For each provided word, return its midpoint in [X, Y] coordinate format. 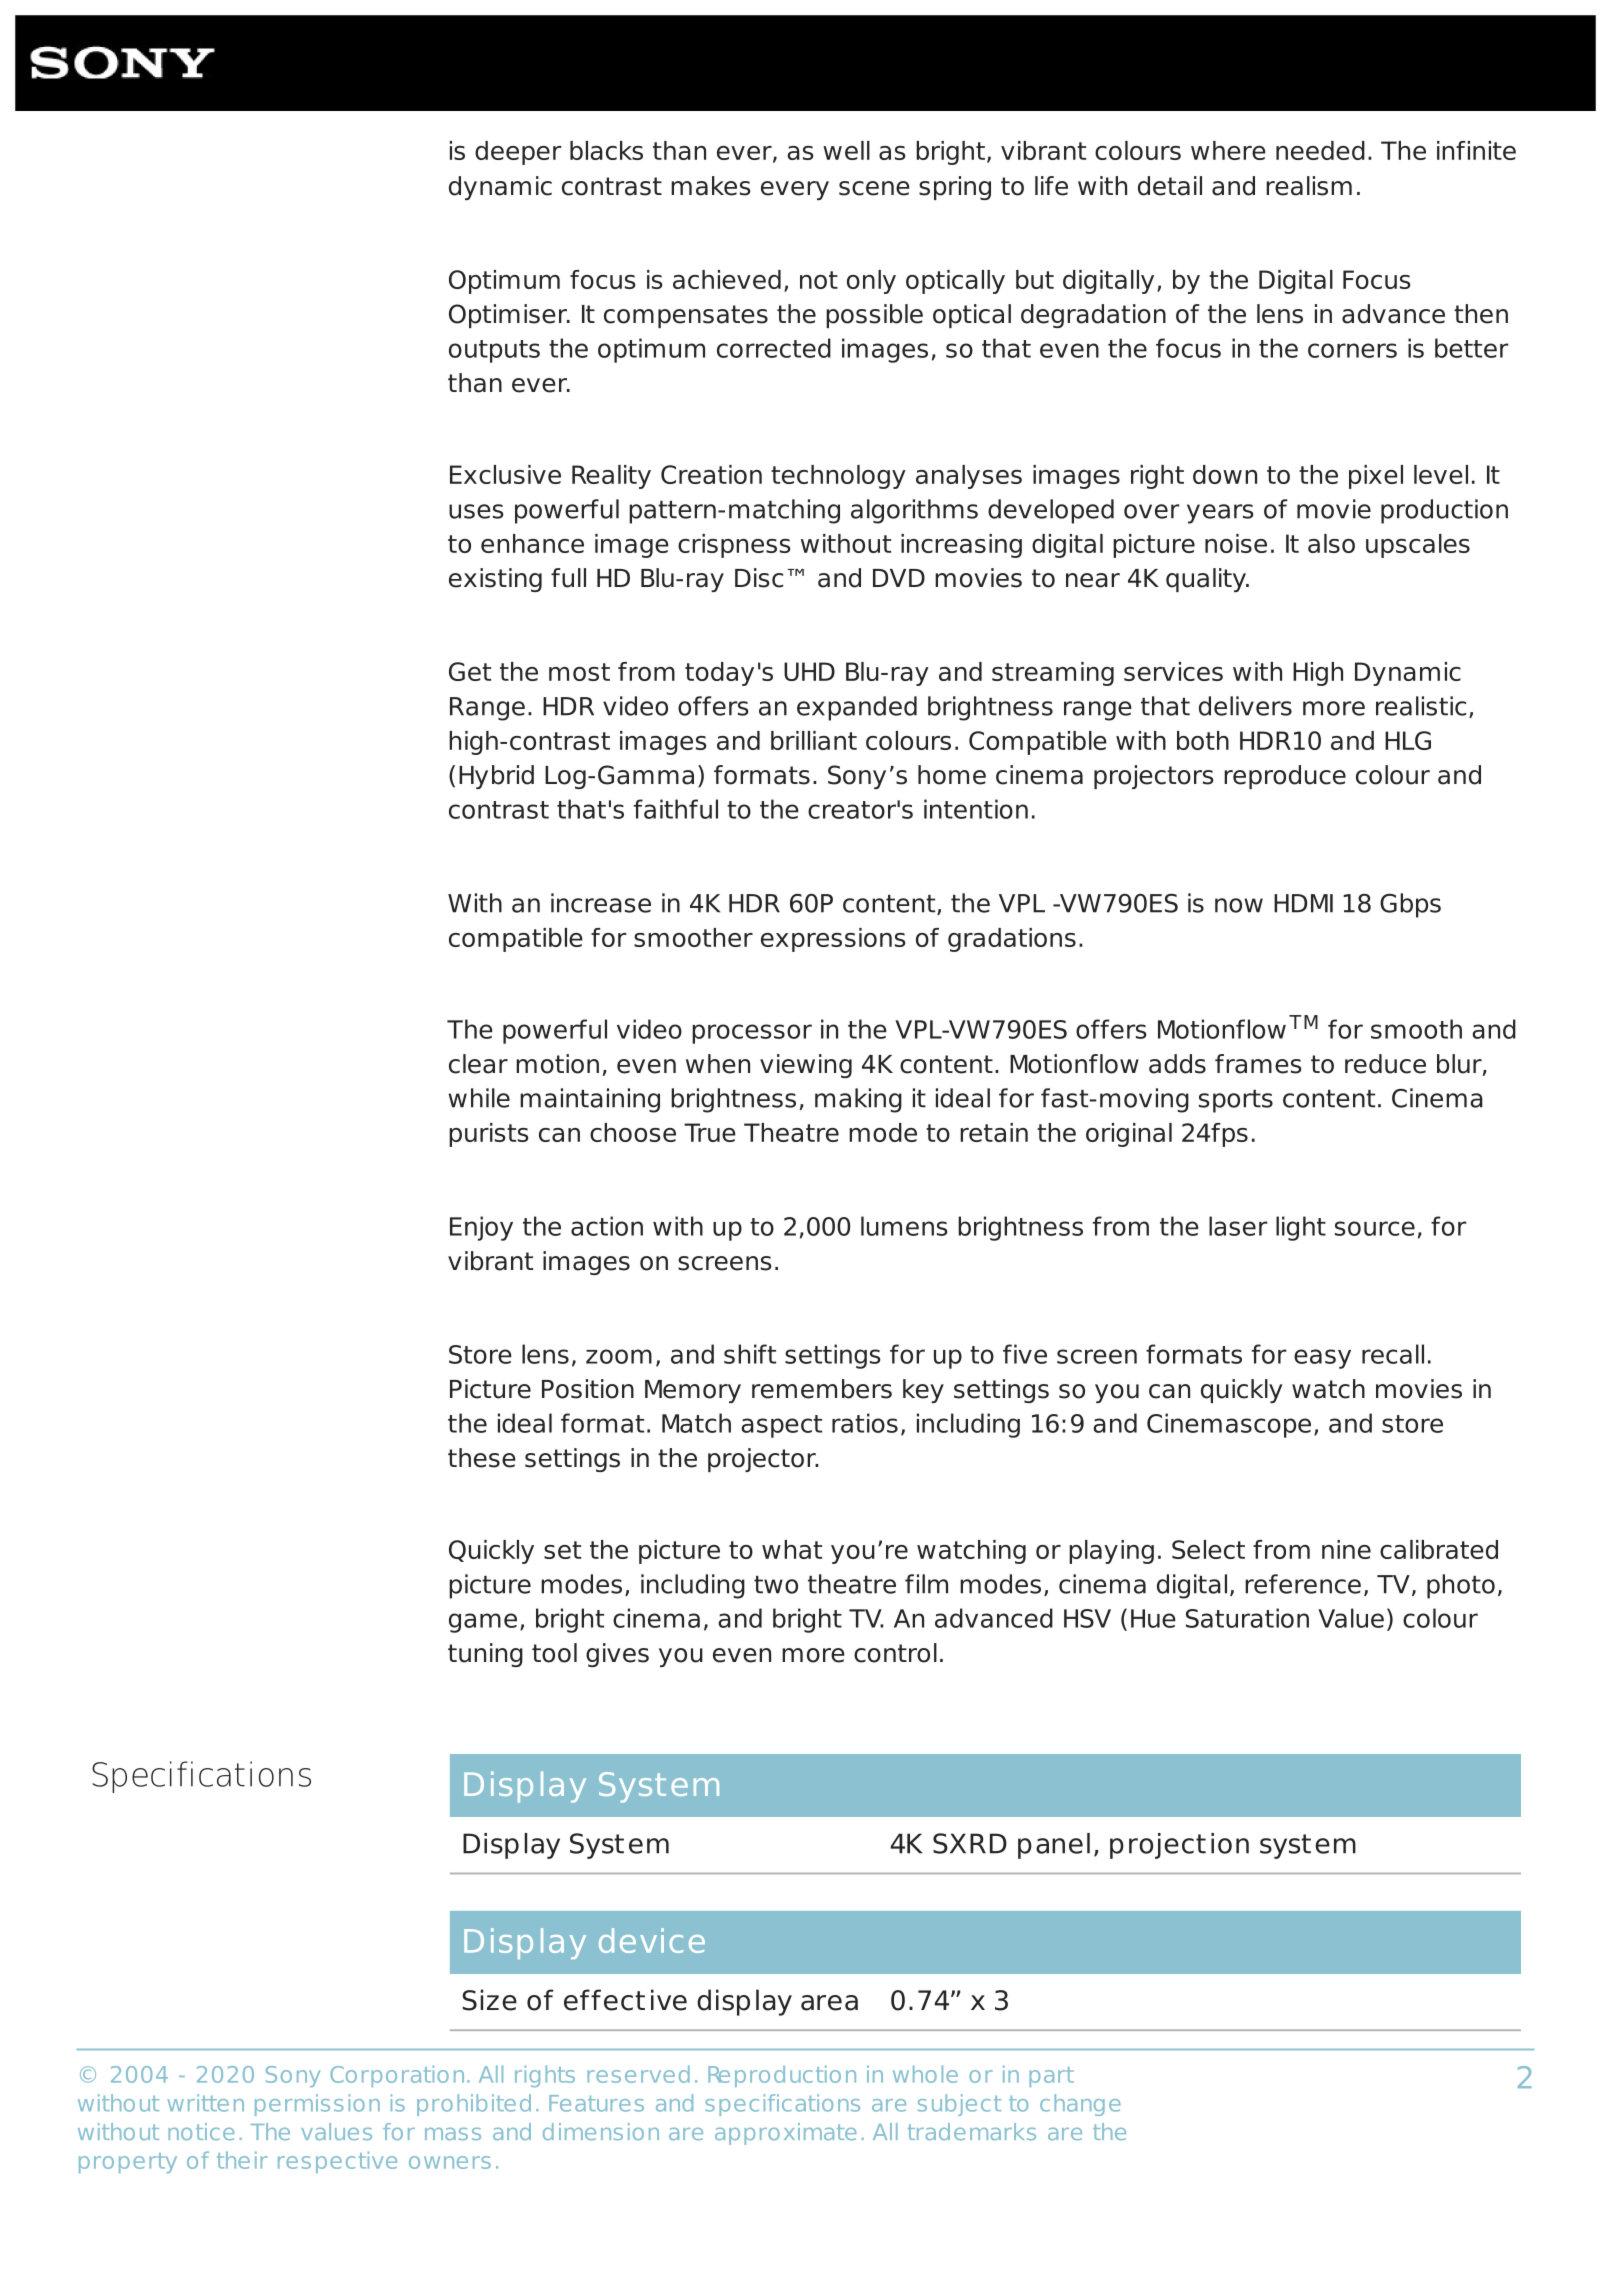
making [858, 1100]
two [776, 1585]
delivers [1245, 706]
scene [874, 188]
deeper [518, 153]
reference [1303, 1584]
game [483, 1623]
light [1301, 1228]
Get [470, 671]
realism [1309, 186]
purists [488, 1135]
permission [317, 2105]
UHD [809, 671]
